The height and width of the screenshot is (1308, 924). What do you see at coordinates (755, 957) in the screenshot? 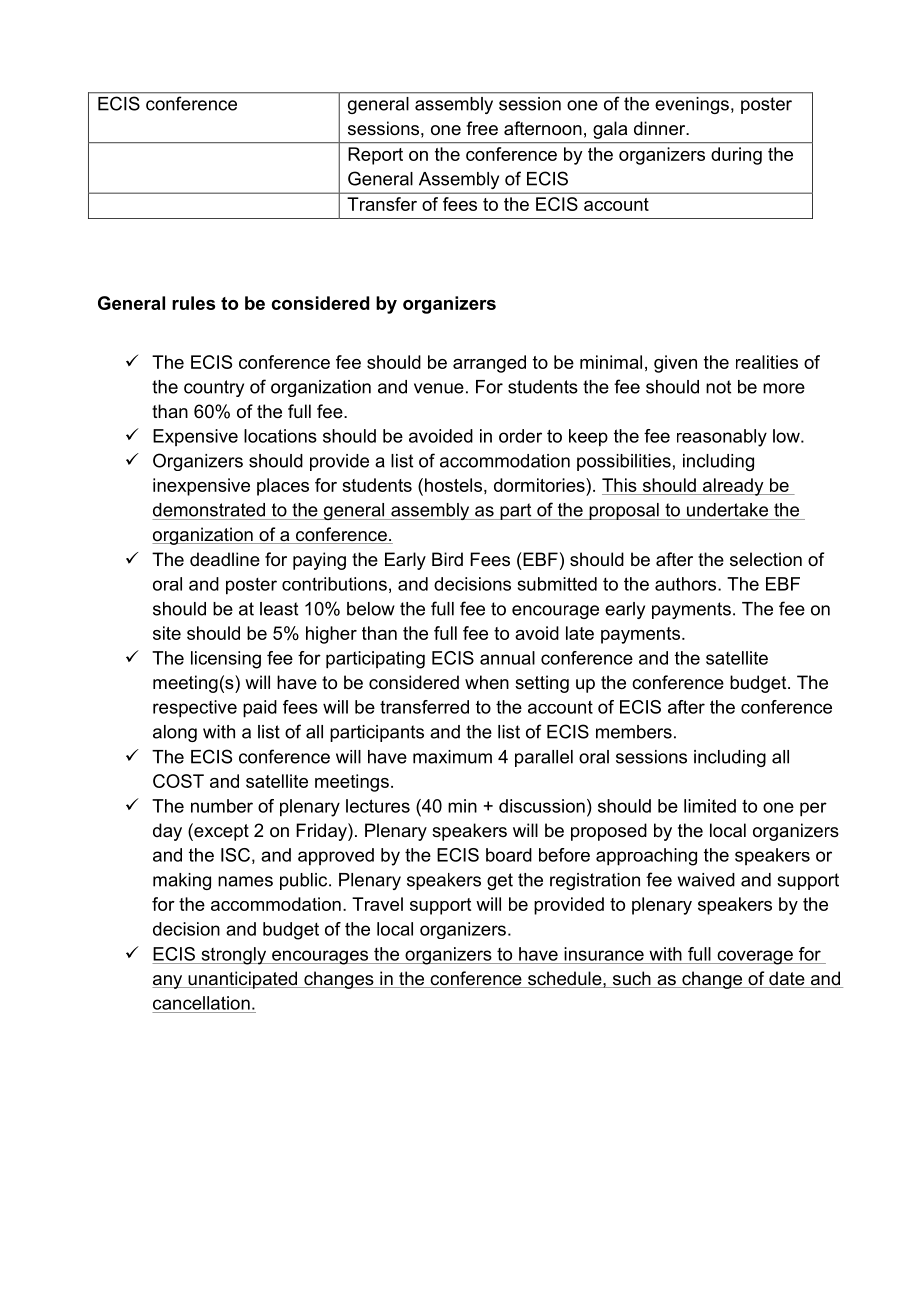
I see `coverage` at bounding box center [755, 957].
